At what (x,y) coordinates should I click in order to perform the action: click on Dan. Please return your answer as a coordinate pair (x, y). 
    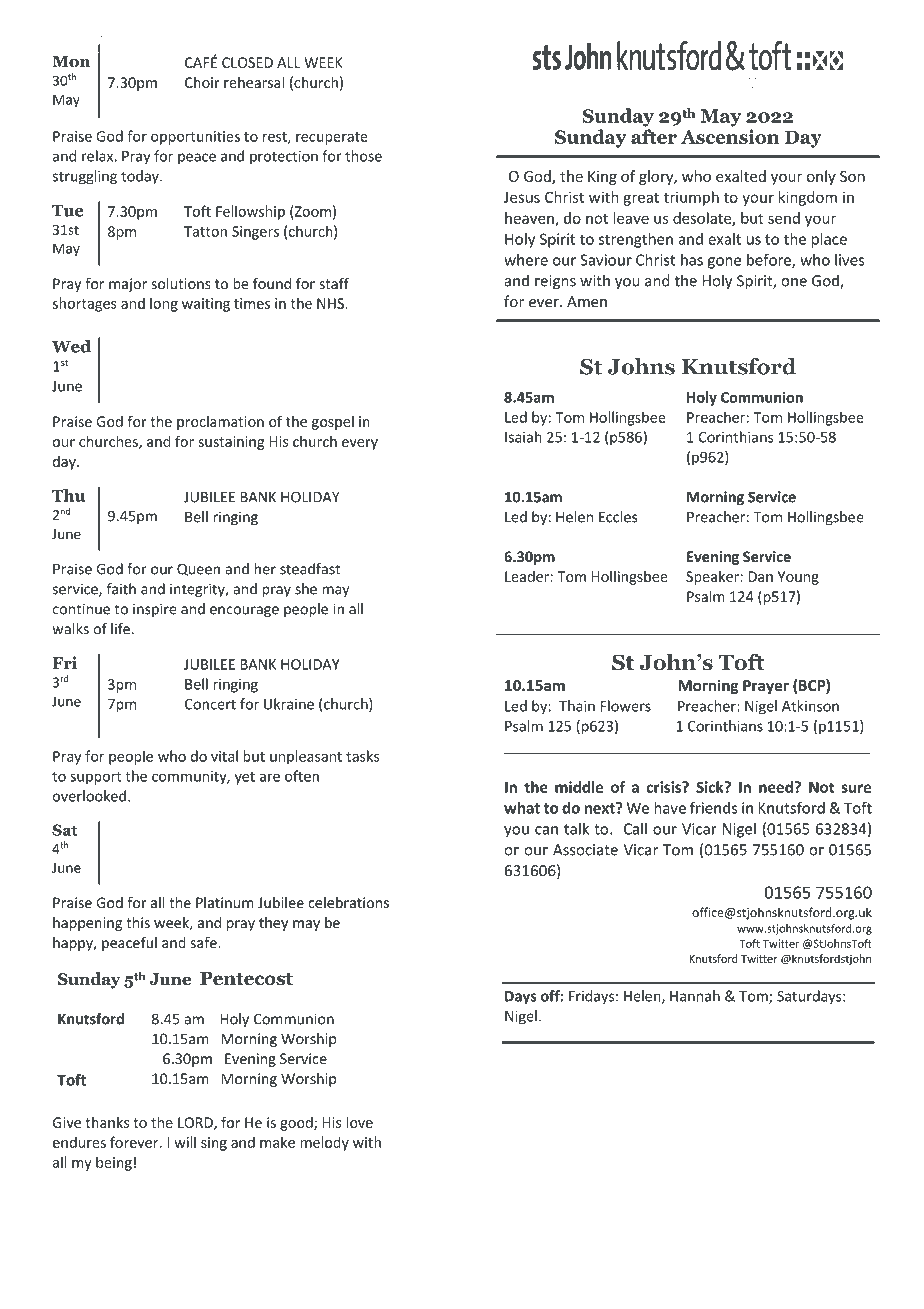
    Looking at the image, I should click on (761, 576).
